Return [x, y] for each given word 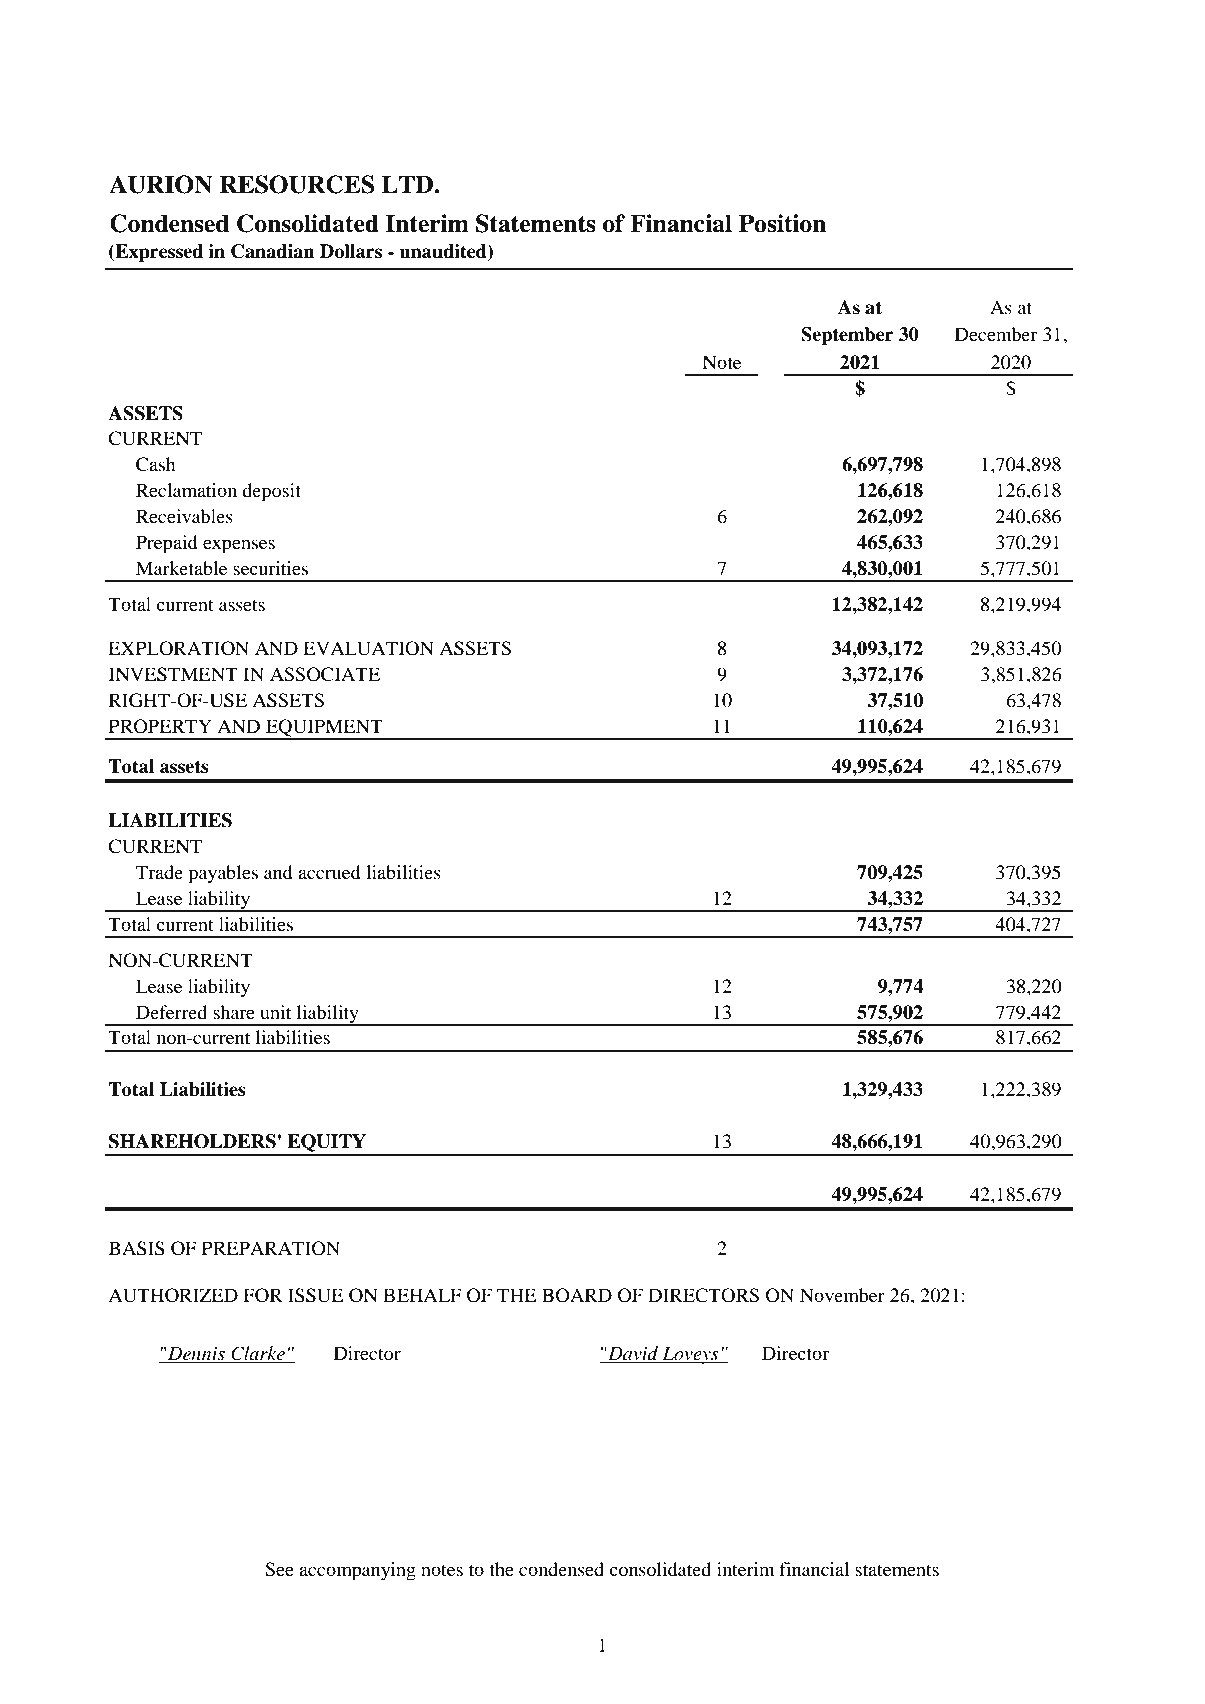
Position [782, 223]
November [842, 1295]
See [279, 1569]
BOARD [577, 1295]
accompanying [357, 1571]
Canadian [273, 251]
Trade [159, 872]
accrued [329, 872]
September [847, 336]
